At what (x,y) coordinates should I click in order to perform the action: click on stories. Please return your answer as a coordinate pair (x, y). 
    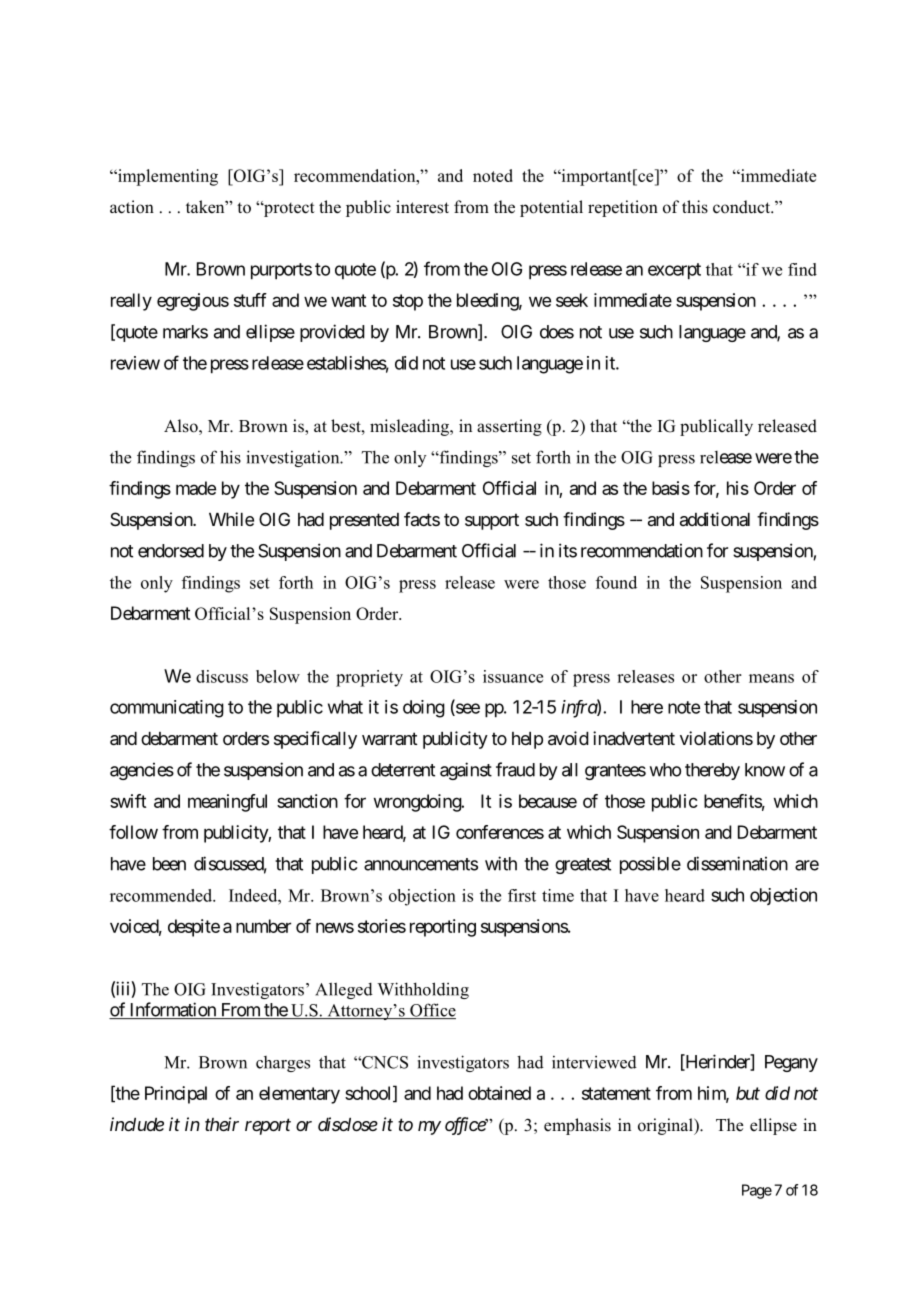
    Looking at the image, I should click on (382, 926).
